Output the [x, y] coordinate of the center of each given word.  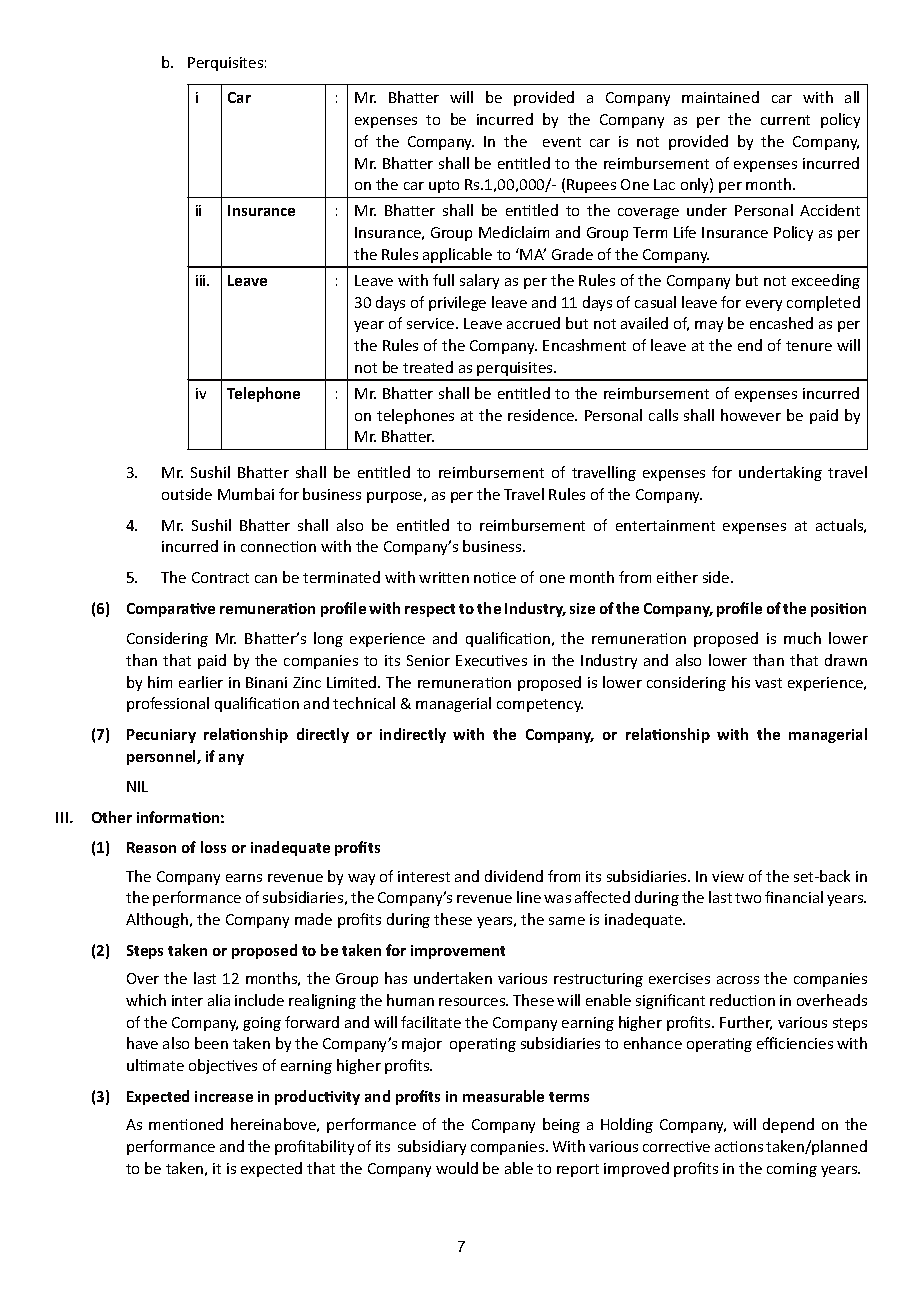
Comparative [171, 610]
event [562, 142]
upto [444, 186]
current [785, 120]
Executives [491, 660]
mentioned [186, 1124]
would [457, 1168]
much [802, 638]
